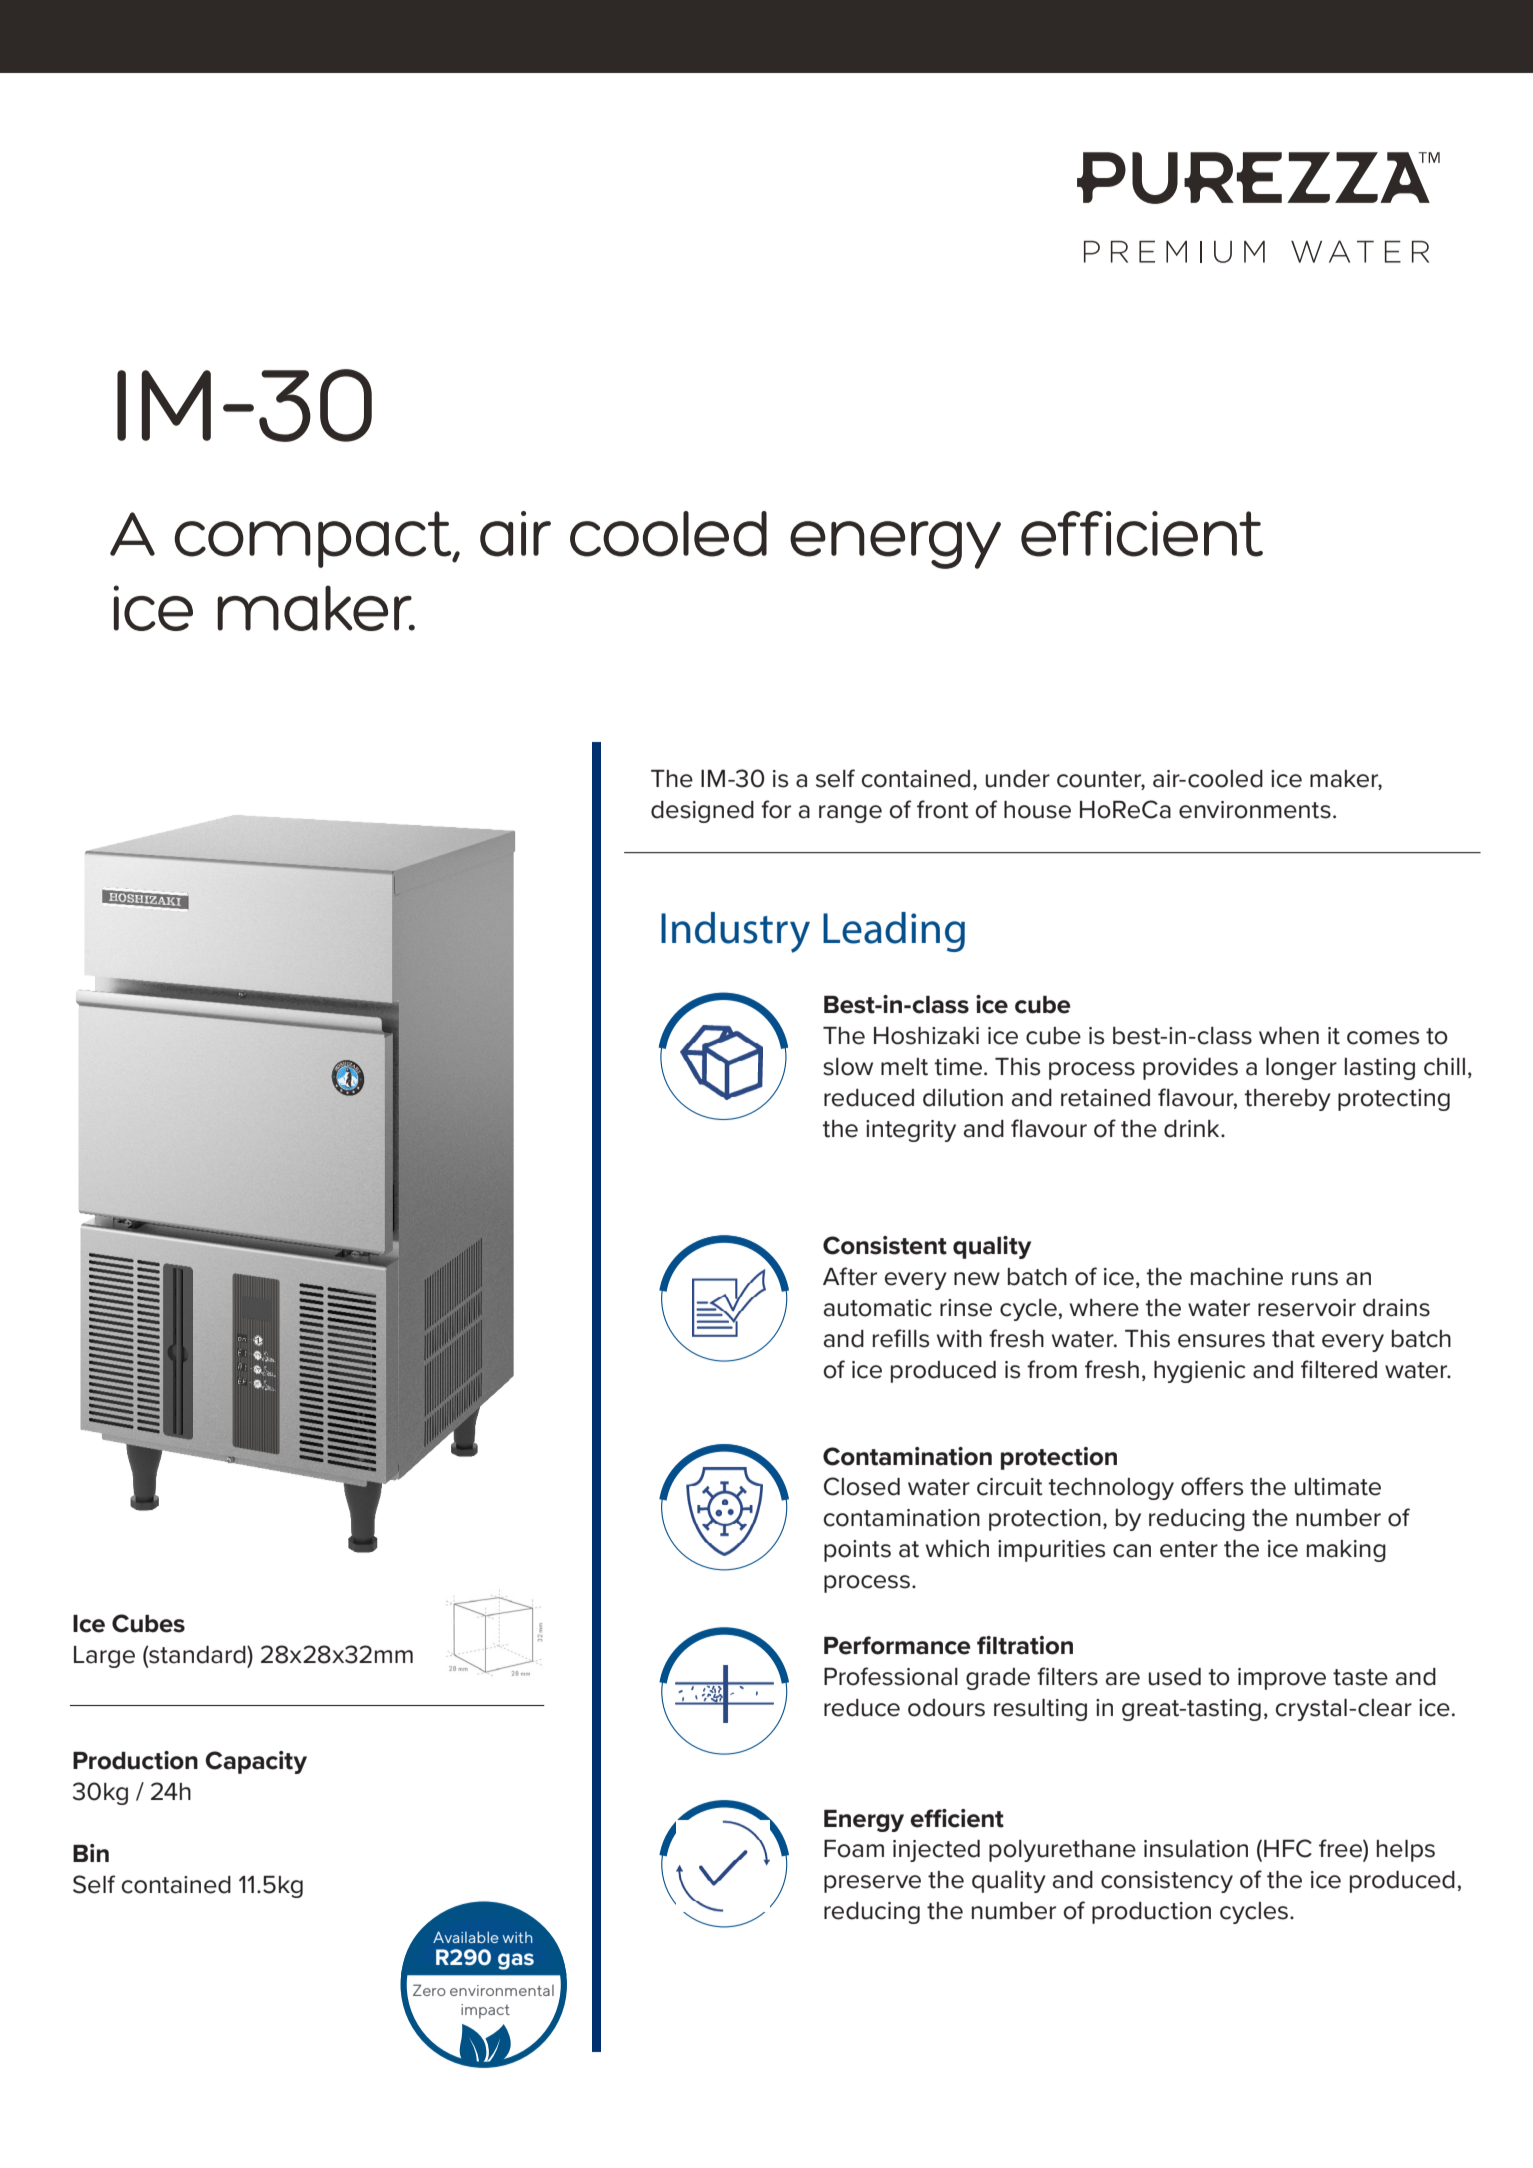 The width and height of the screenshot is (1533, 2168). What do you see at coordinates (104, 1657) in the screenshot?
I see `Large` at bounding box center [104, 1657].
